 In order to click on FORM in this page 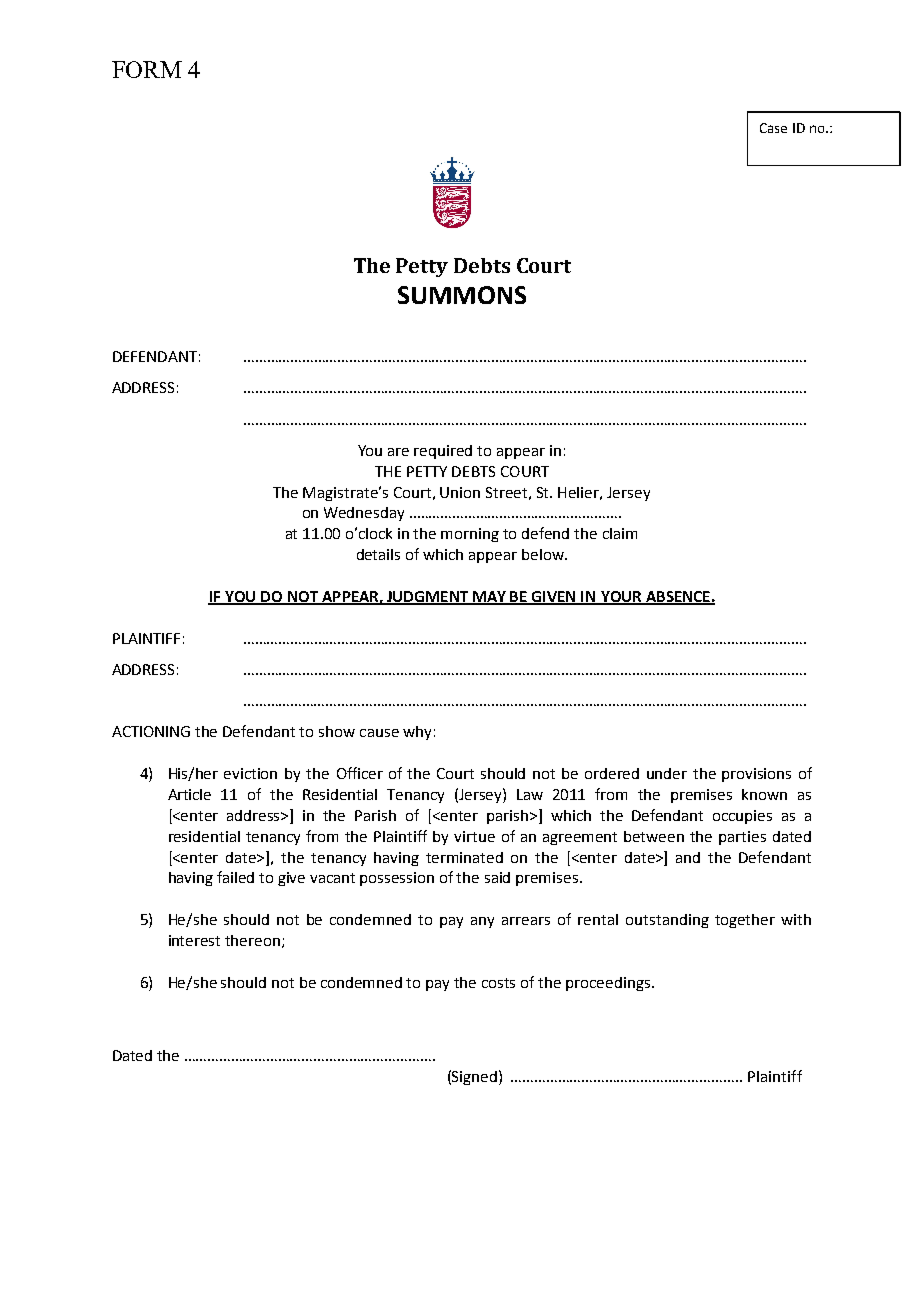, I will do `click(147, 69)`.
